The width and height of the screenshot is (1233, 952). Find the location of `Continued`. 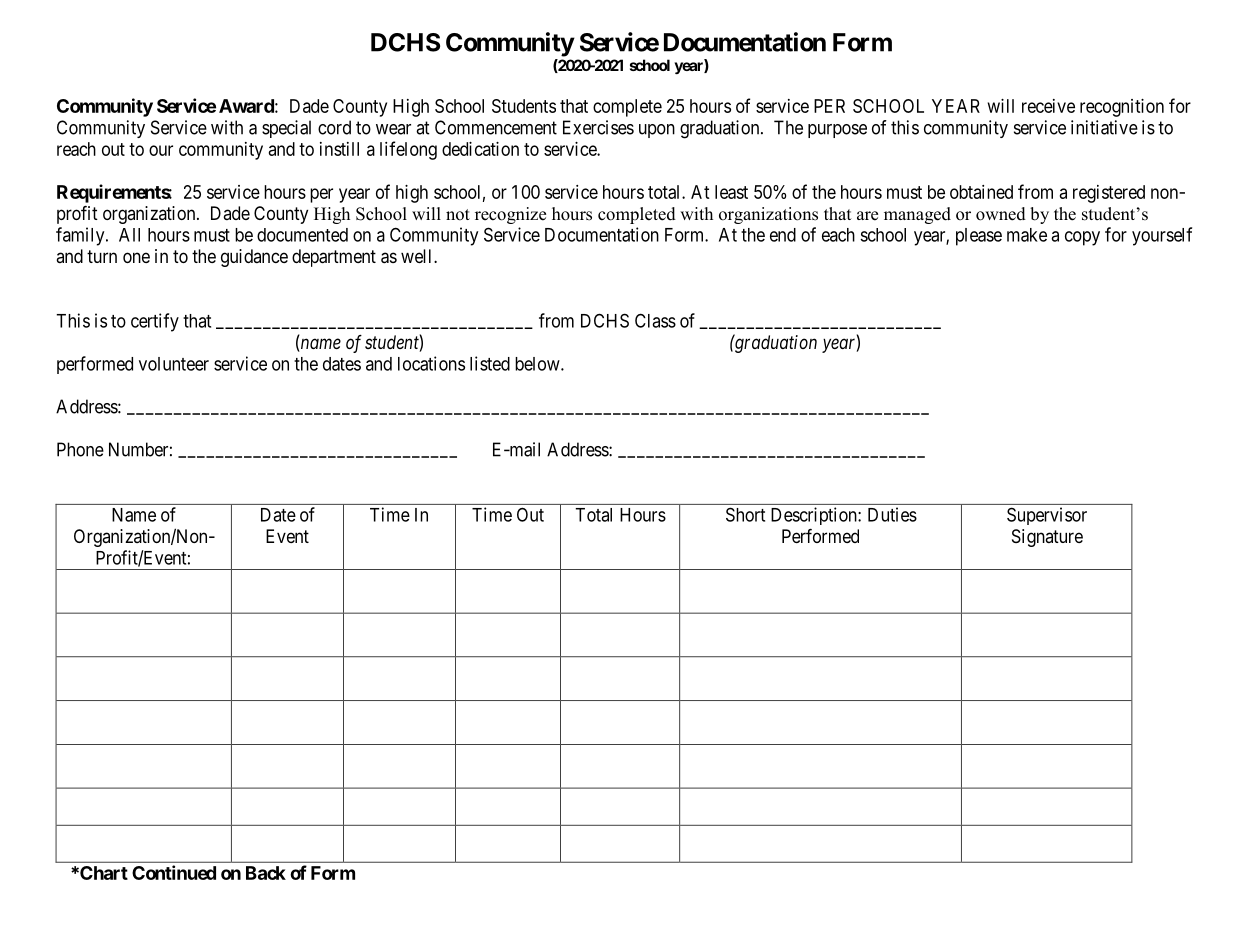

Continued is located at coordinates (174, 872).
